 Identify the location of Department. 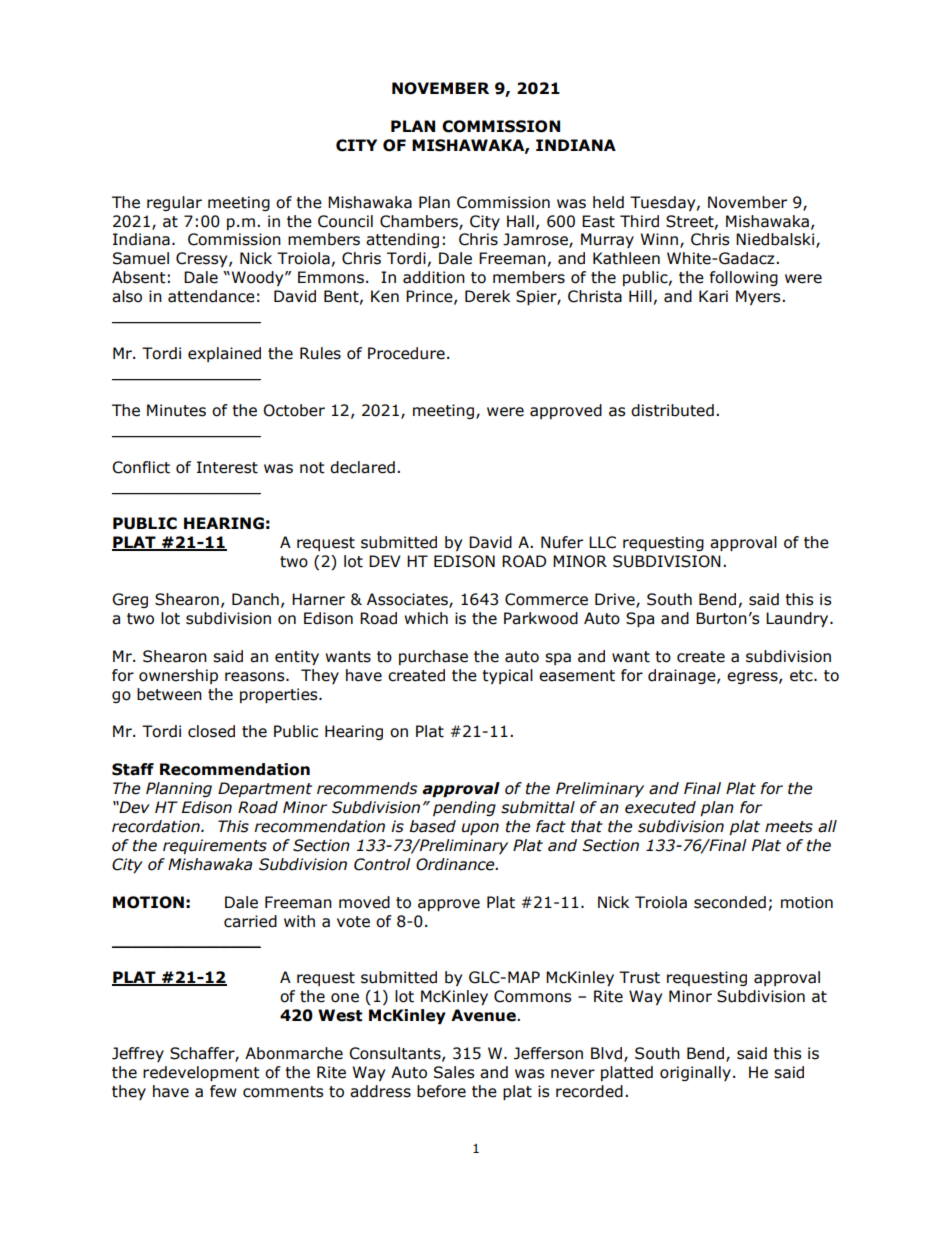
(265, 789).
